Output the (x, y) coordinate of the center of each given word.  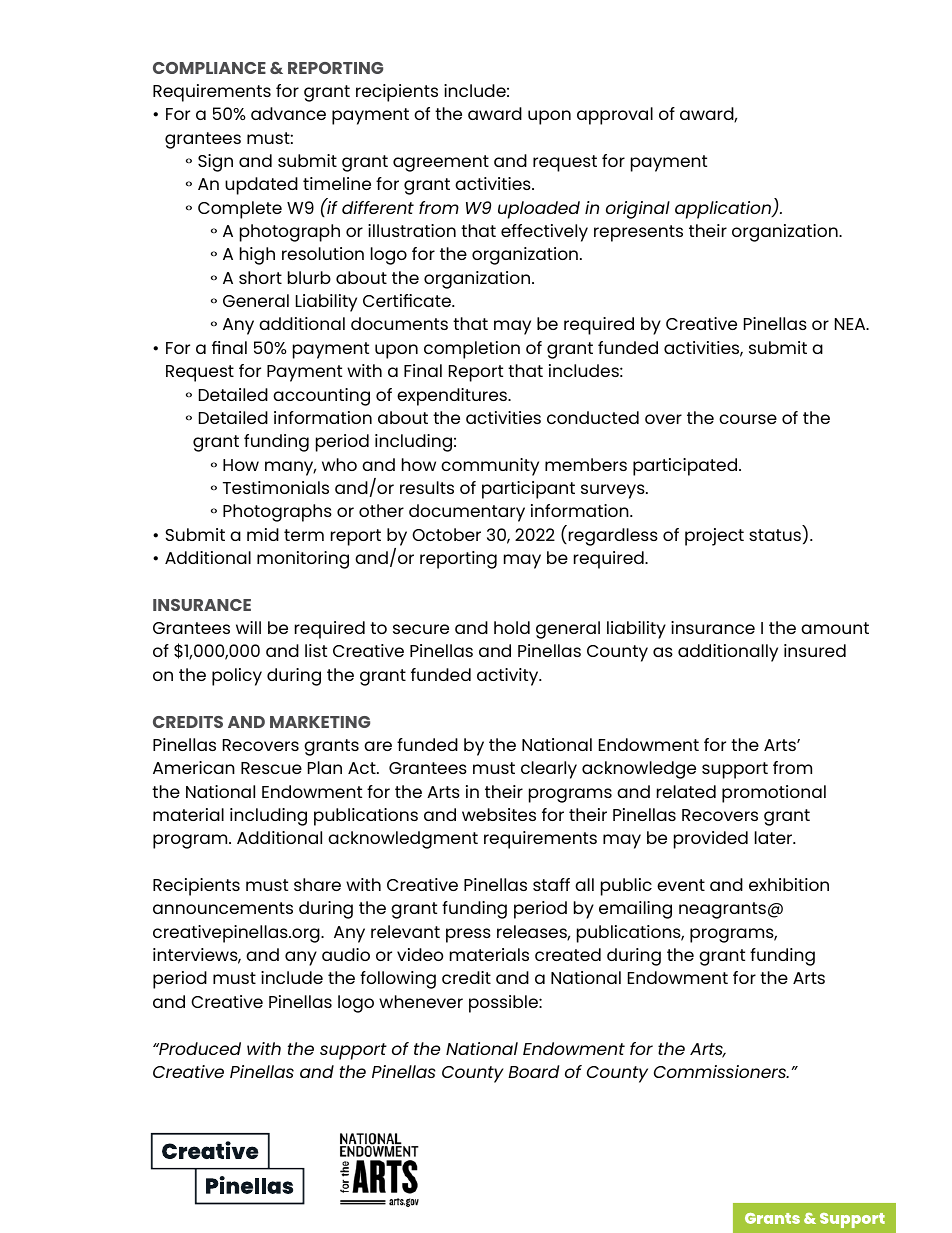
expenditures (453, 397)
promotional (774, 794)
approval (615, 116)
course (748, 419)
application (724, 210)
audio (346, 954)
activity (509, 677)
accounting (321, 397)
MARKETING (320, 722)
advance (288, 113)
